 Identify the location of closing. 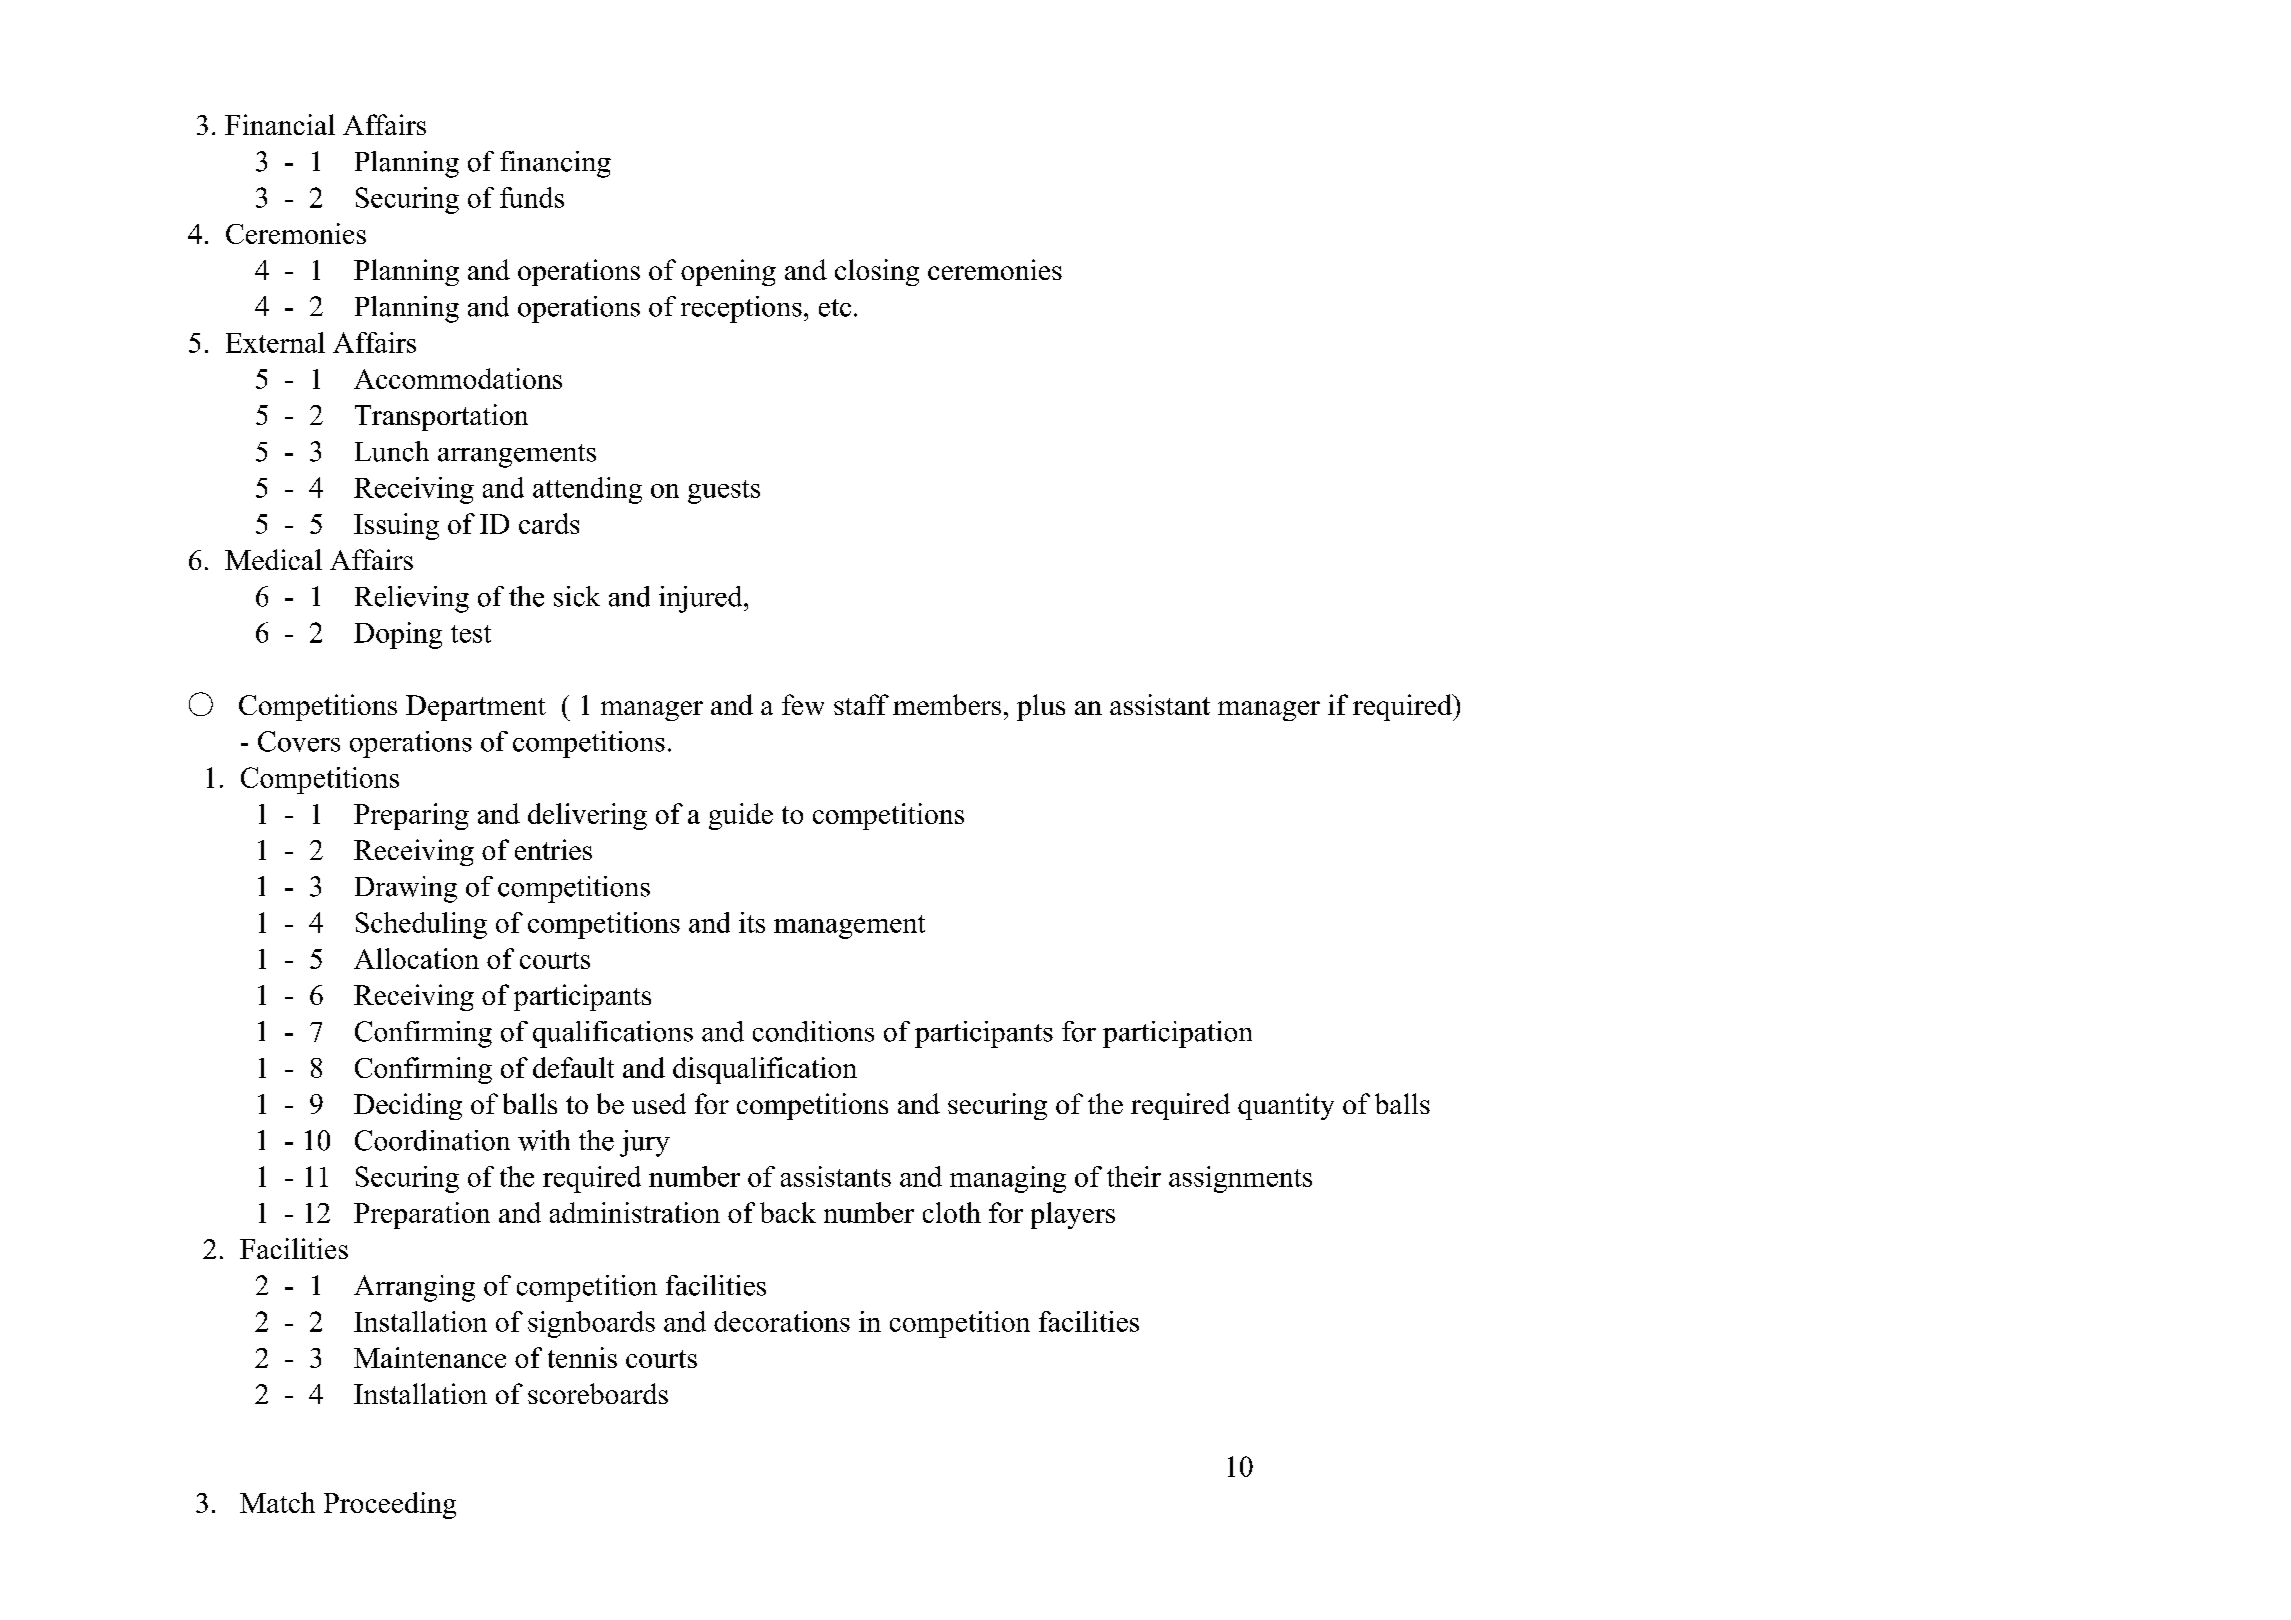
(877, 272).
